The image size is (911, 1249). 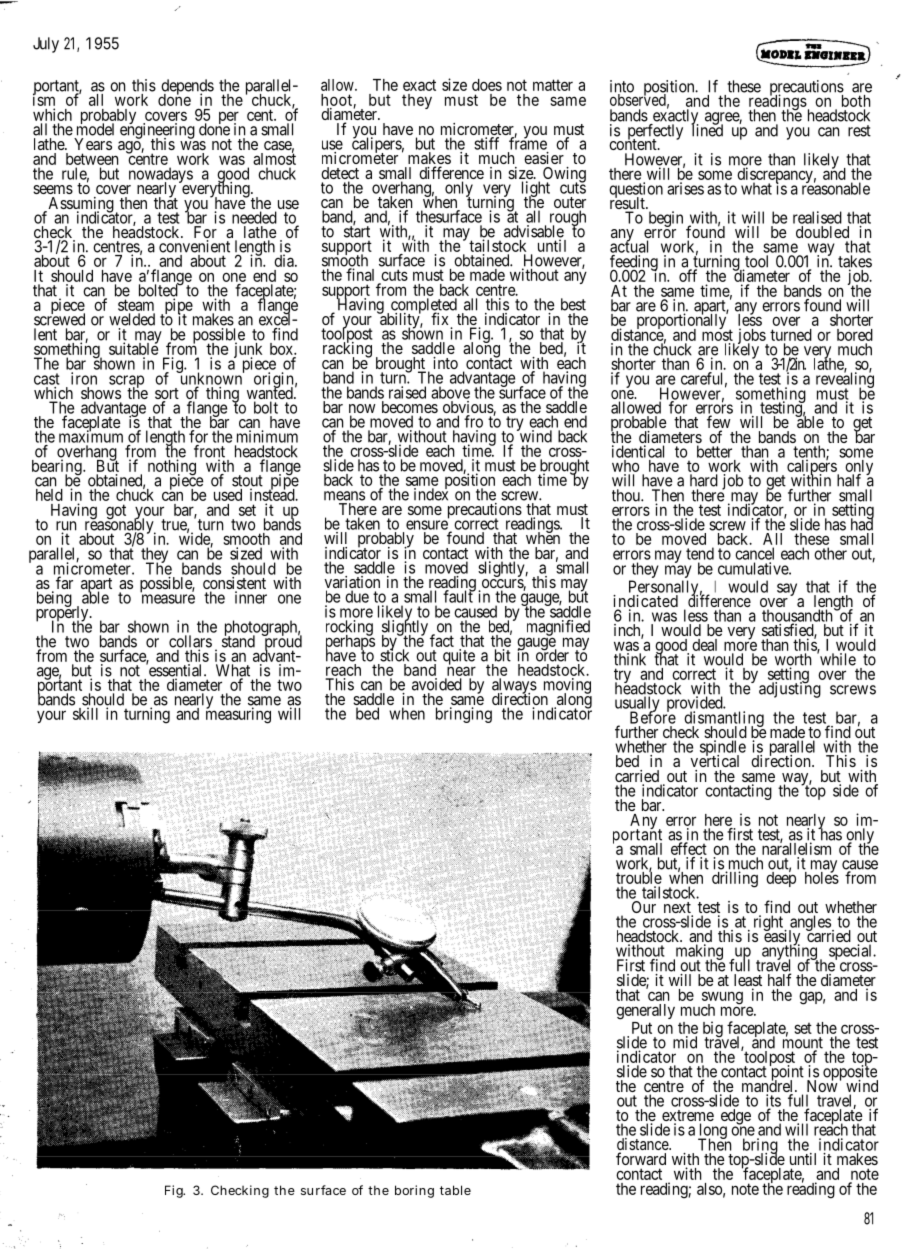 What do you see at coordinates (748, 981) in the image?
I see `least` at bounding box center [748, 981].
